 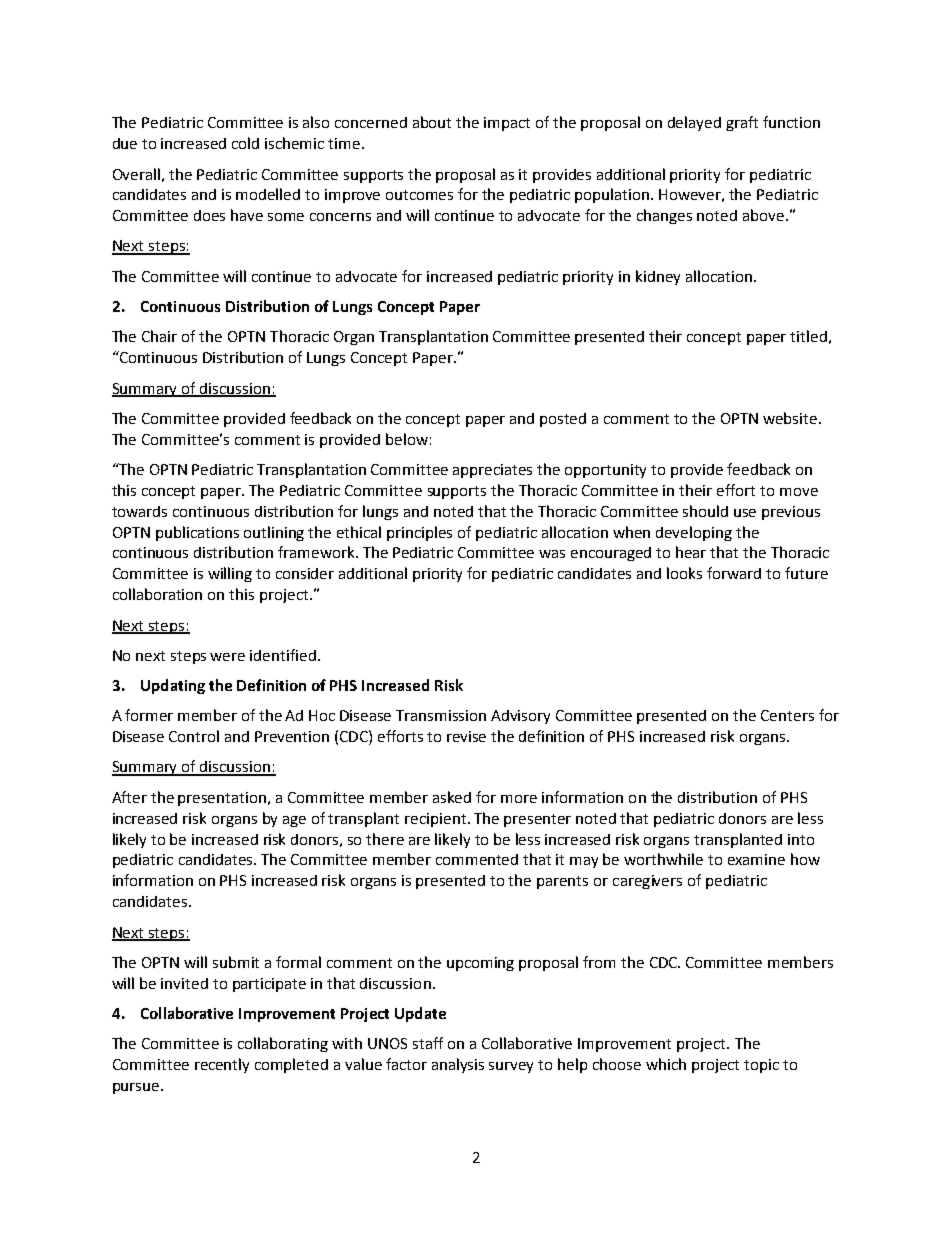 What do you see at coordinates (157, 594) in the page?
I see `collaboration` at bounding box center [157, 594].
